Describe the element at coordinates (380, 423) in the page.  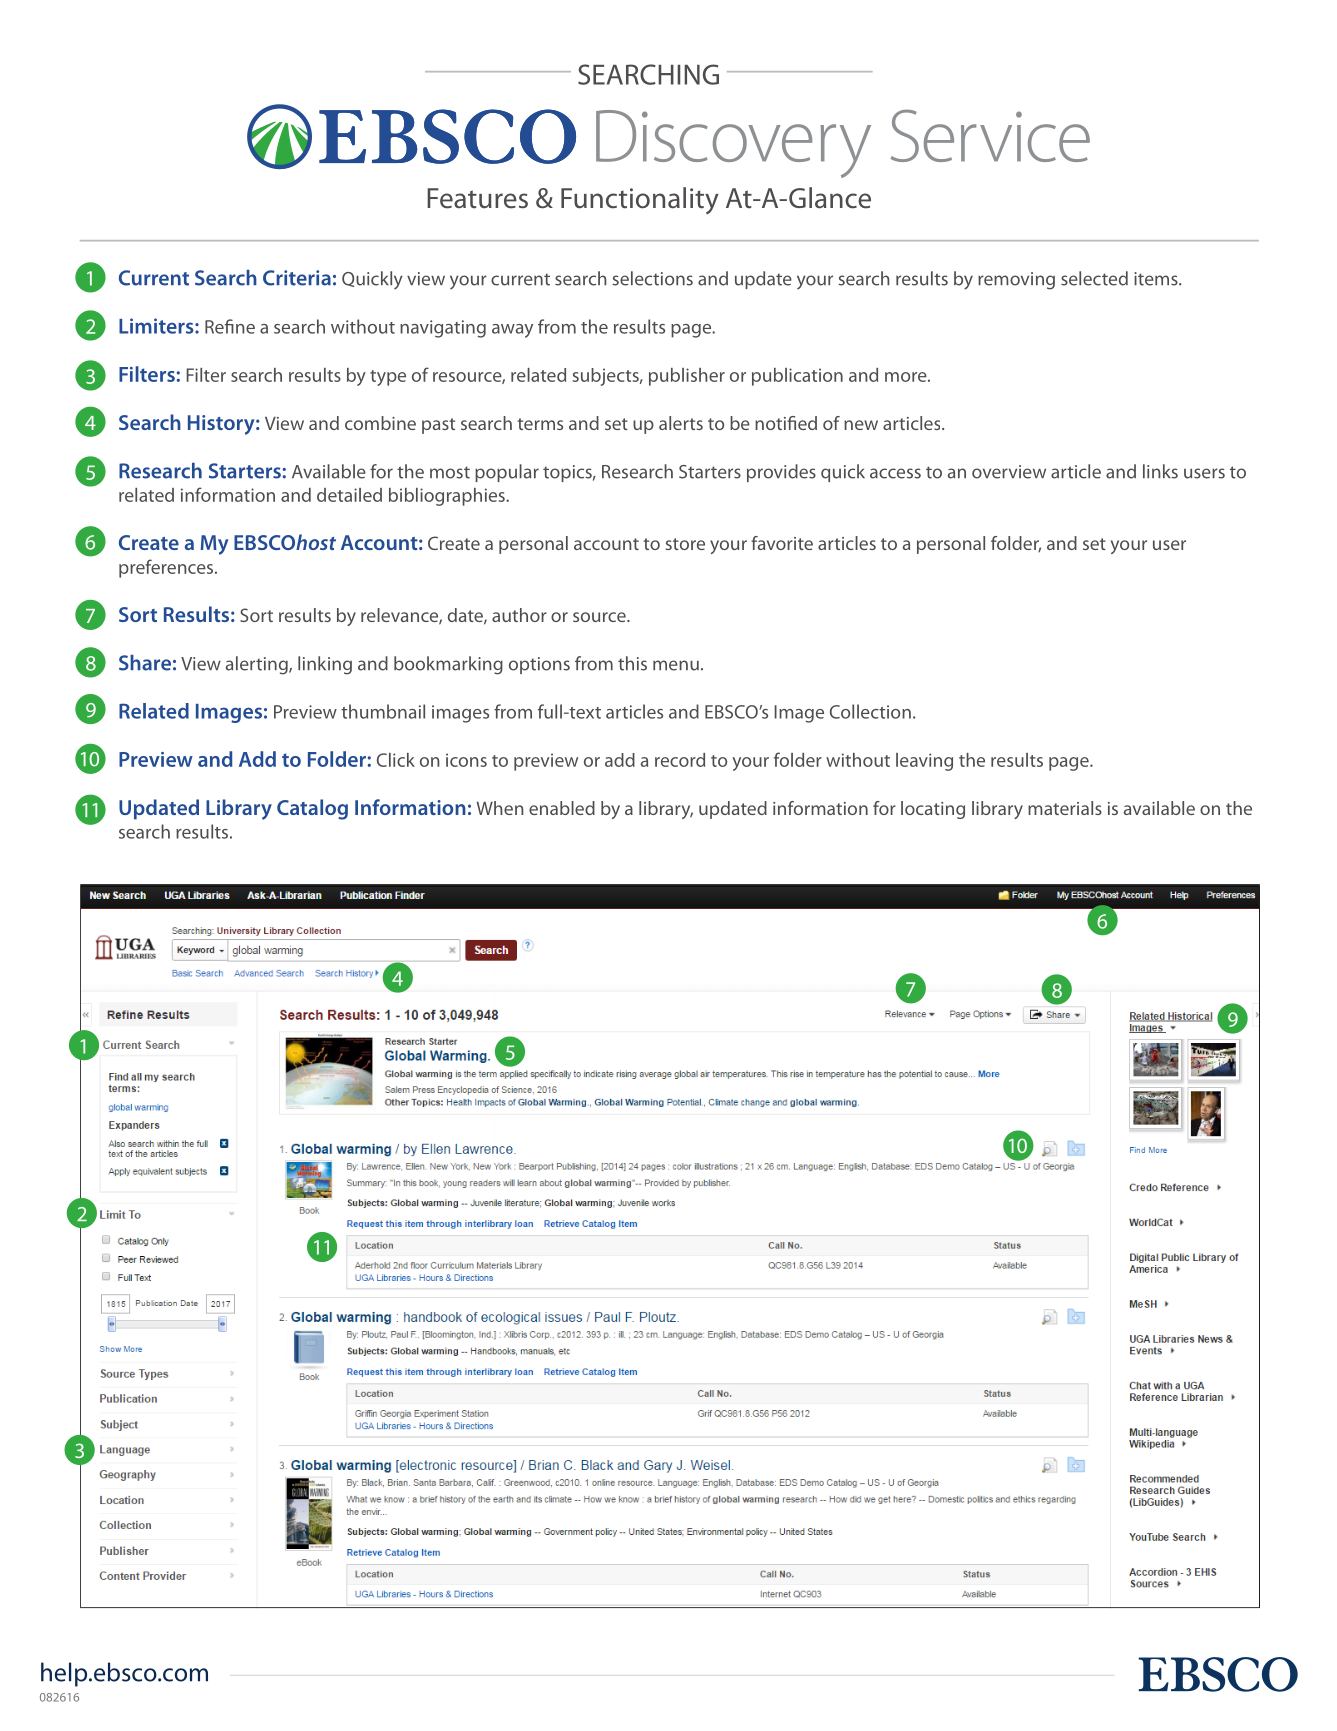
I see `combine` at that location.
